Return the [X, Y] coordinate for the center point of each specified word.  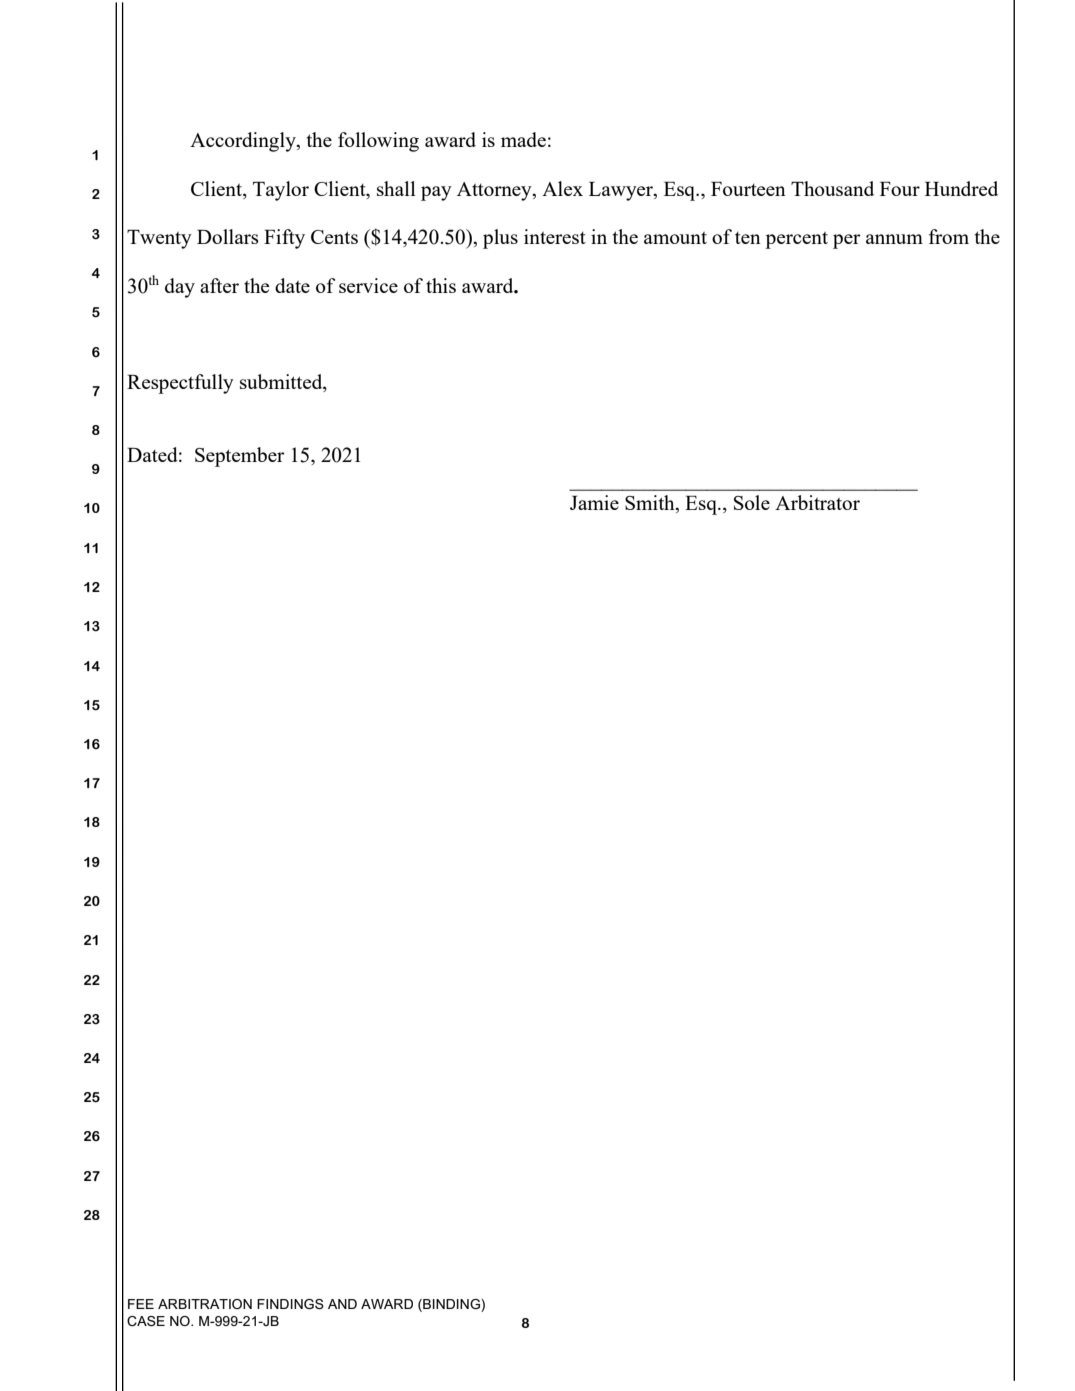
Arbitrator [817, 502]
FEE [141, 1304]
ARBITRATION [205, 1304]
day [180, 288]
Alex [562, 188]
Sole [752, 502]
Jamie [594, 502]
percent [796, 240]
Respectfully [180, 384]
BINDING [451, 1305]
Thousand [832, 188]
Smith [651, 504]
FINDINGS [290, 1304]
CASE [146, 1321]
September [240, 457]
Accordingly [244, 142]
